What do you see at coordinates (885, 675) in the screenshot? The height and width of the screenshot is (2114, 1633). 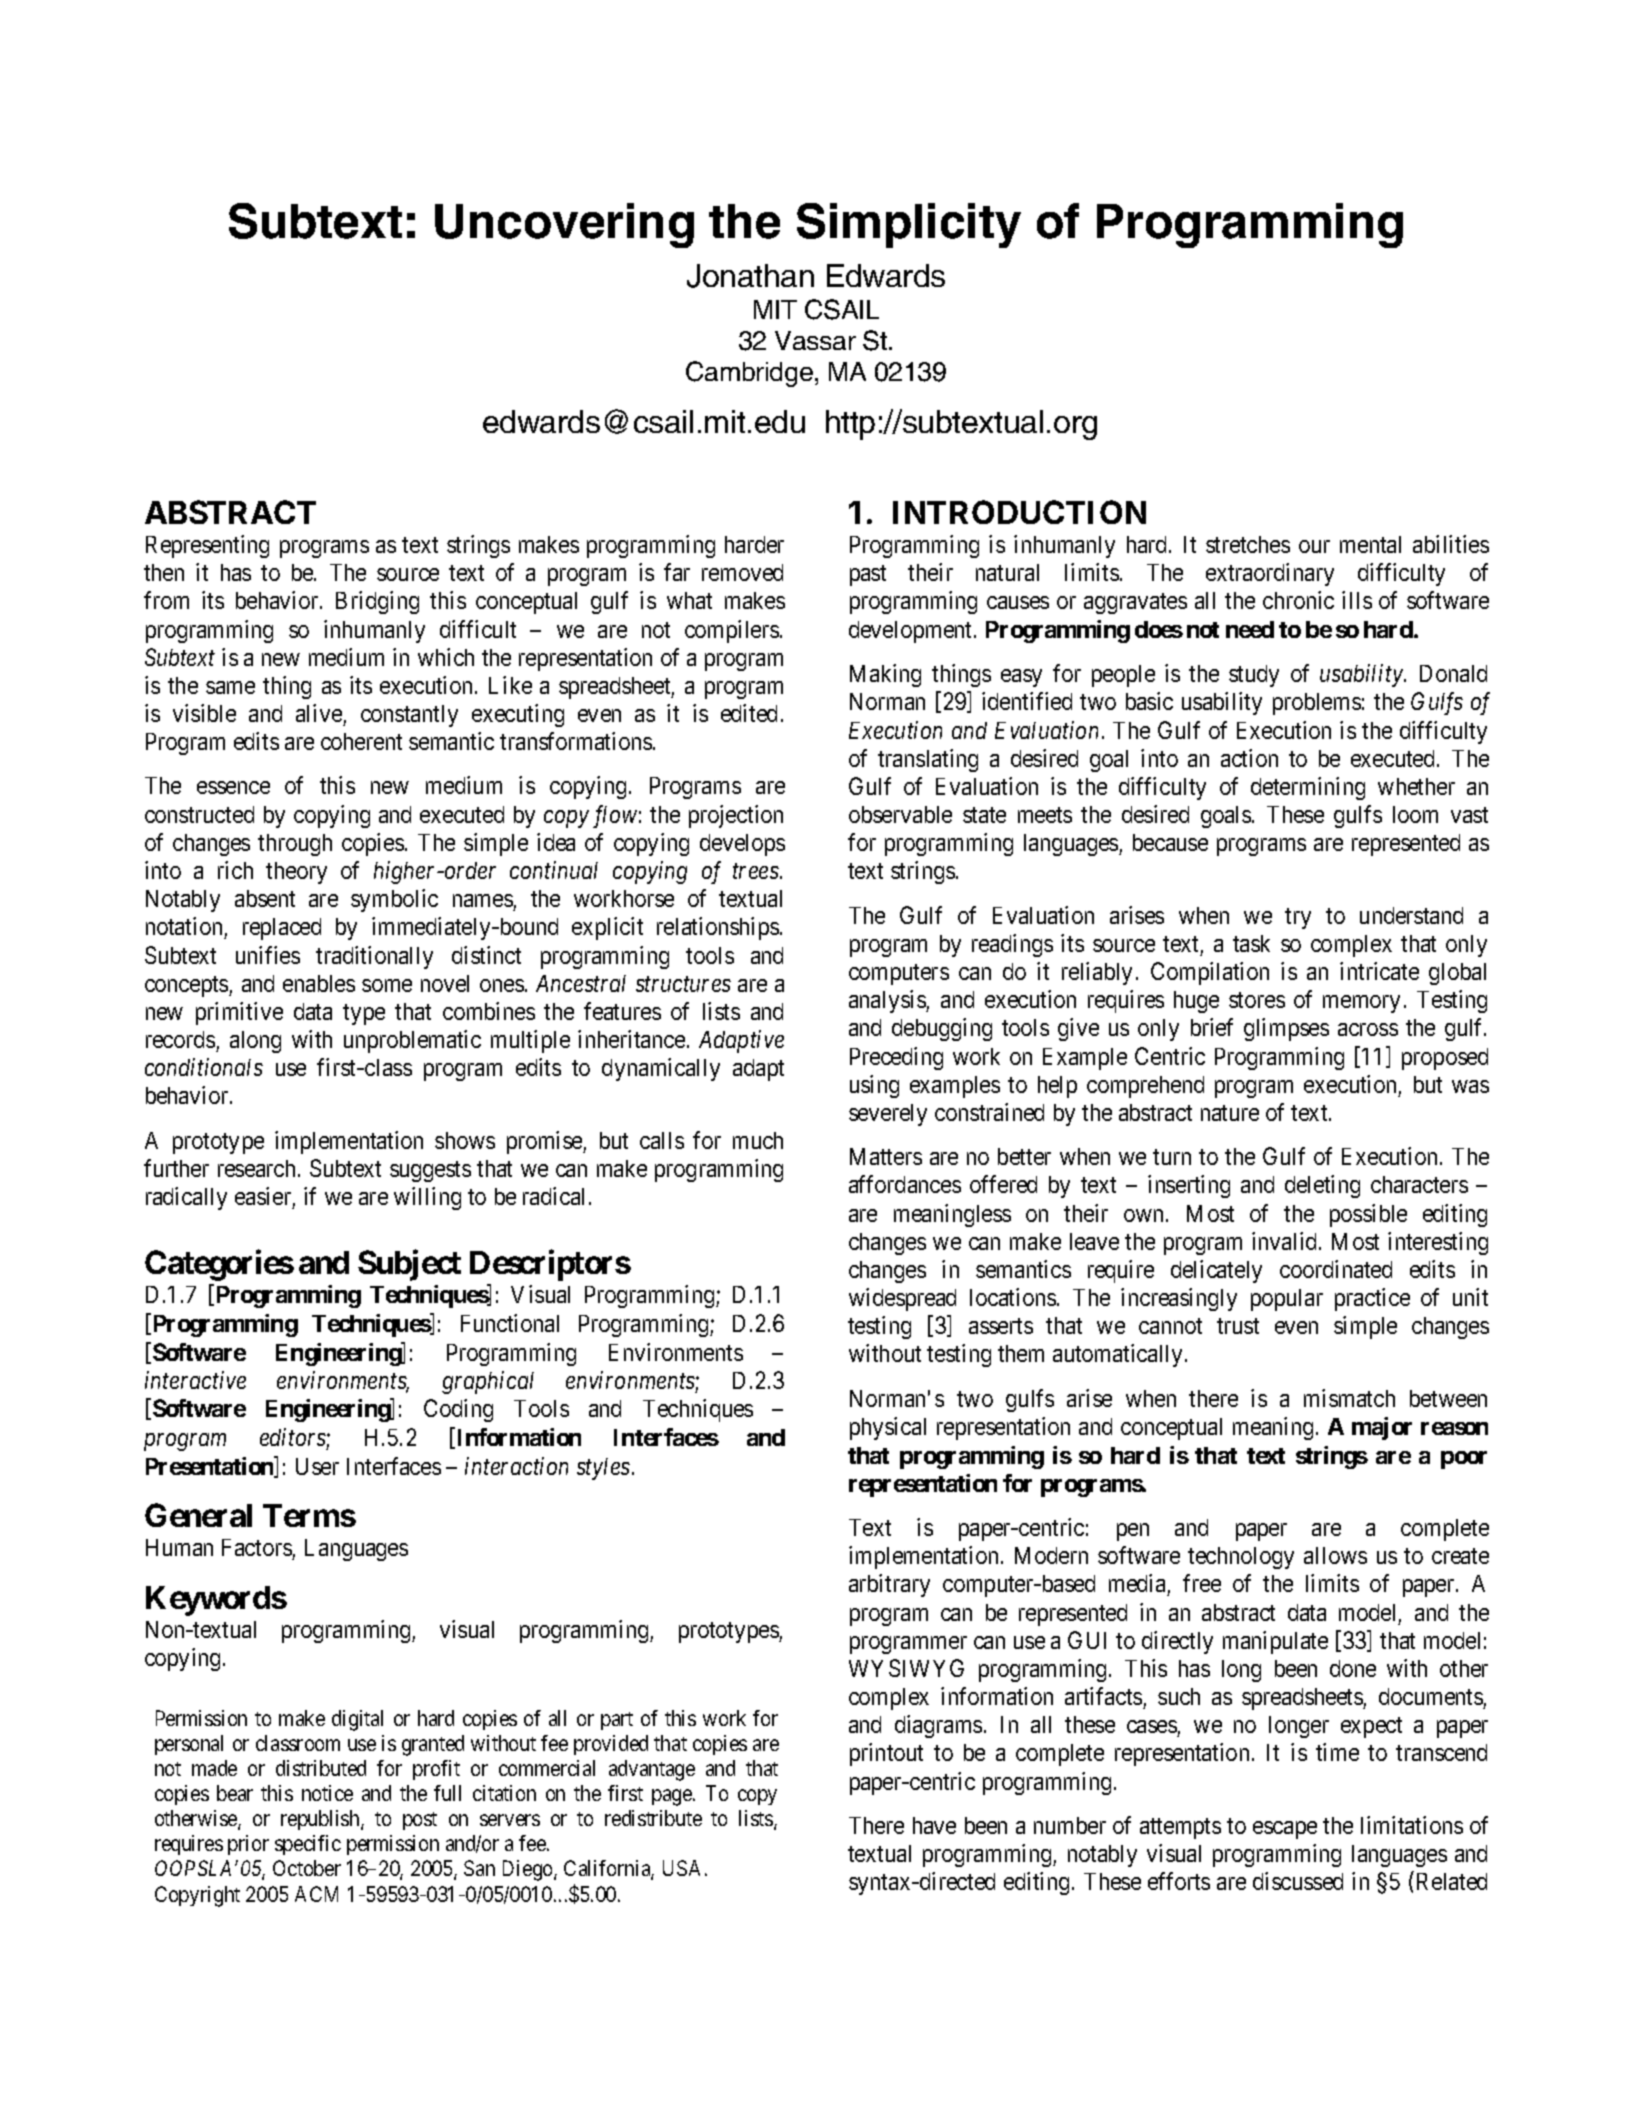 I see `Making` at bounding box center [885, 675].
